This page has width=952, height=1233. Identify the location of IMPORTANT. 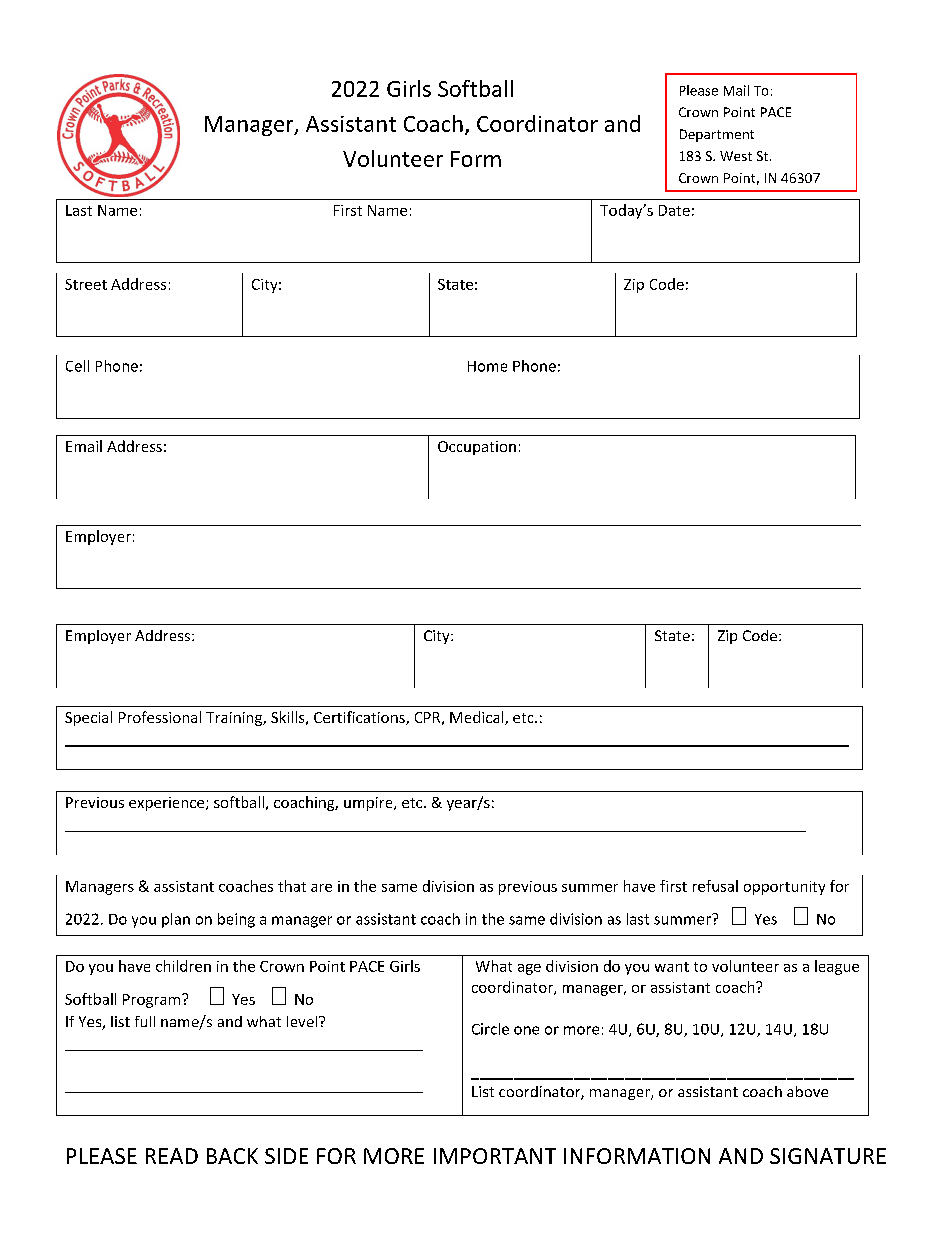
(495, 1156).
